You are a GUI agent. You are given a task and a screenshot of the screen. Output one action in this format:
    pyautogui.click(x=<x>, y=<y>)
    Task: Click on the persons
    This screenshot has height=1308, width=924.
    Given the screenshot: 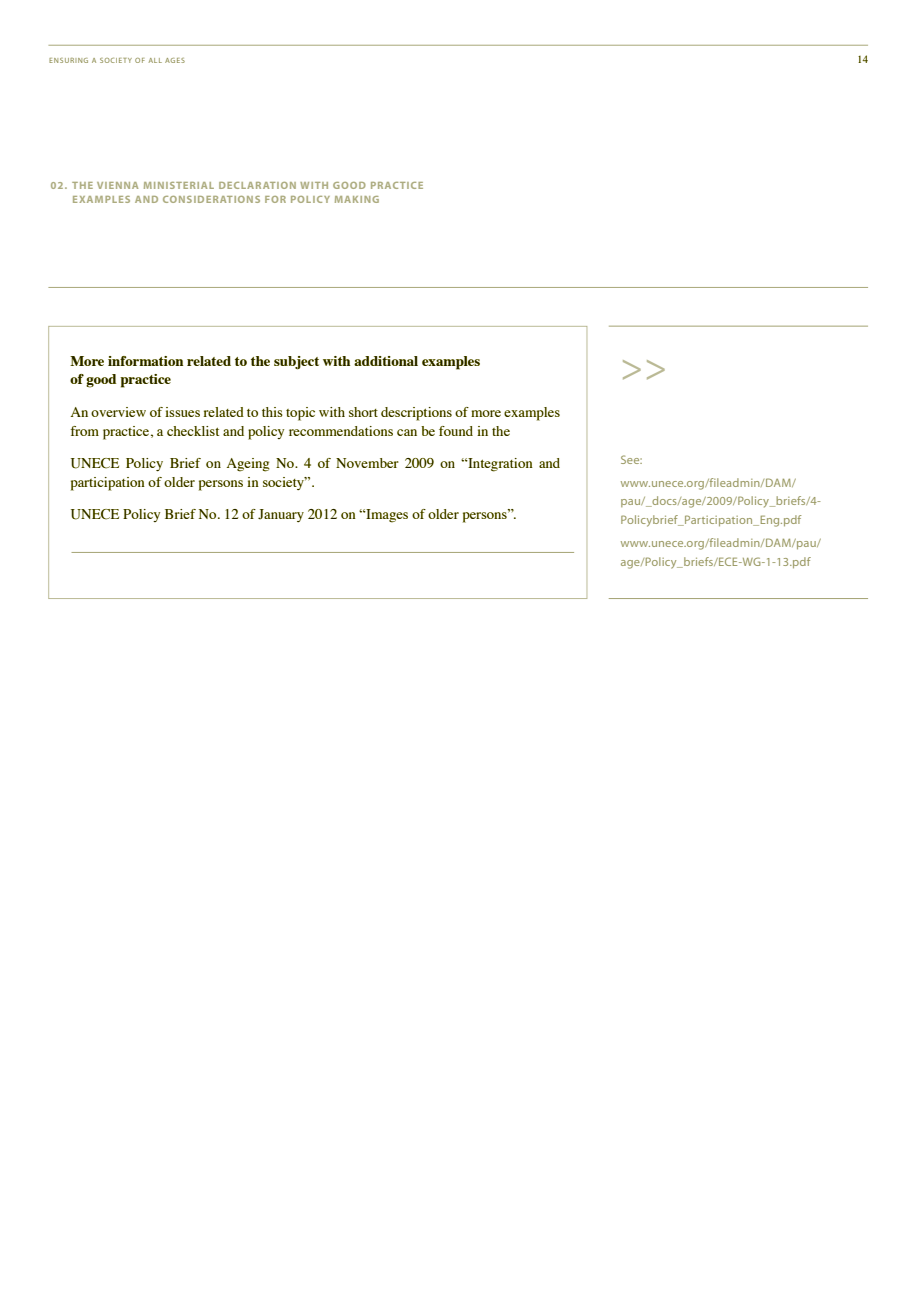 What is the action you would take?
    pyautogui.click(x=221, y=485)
